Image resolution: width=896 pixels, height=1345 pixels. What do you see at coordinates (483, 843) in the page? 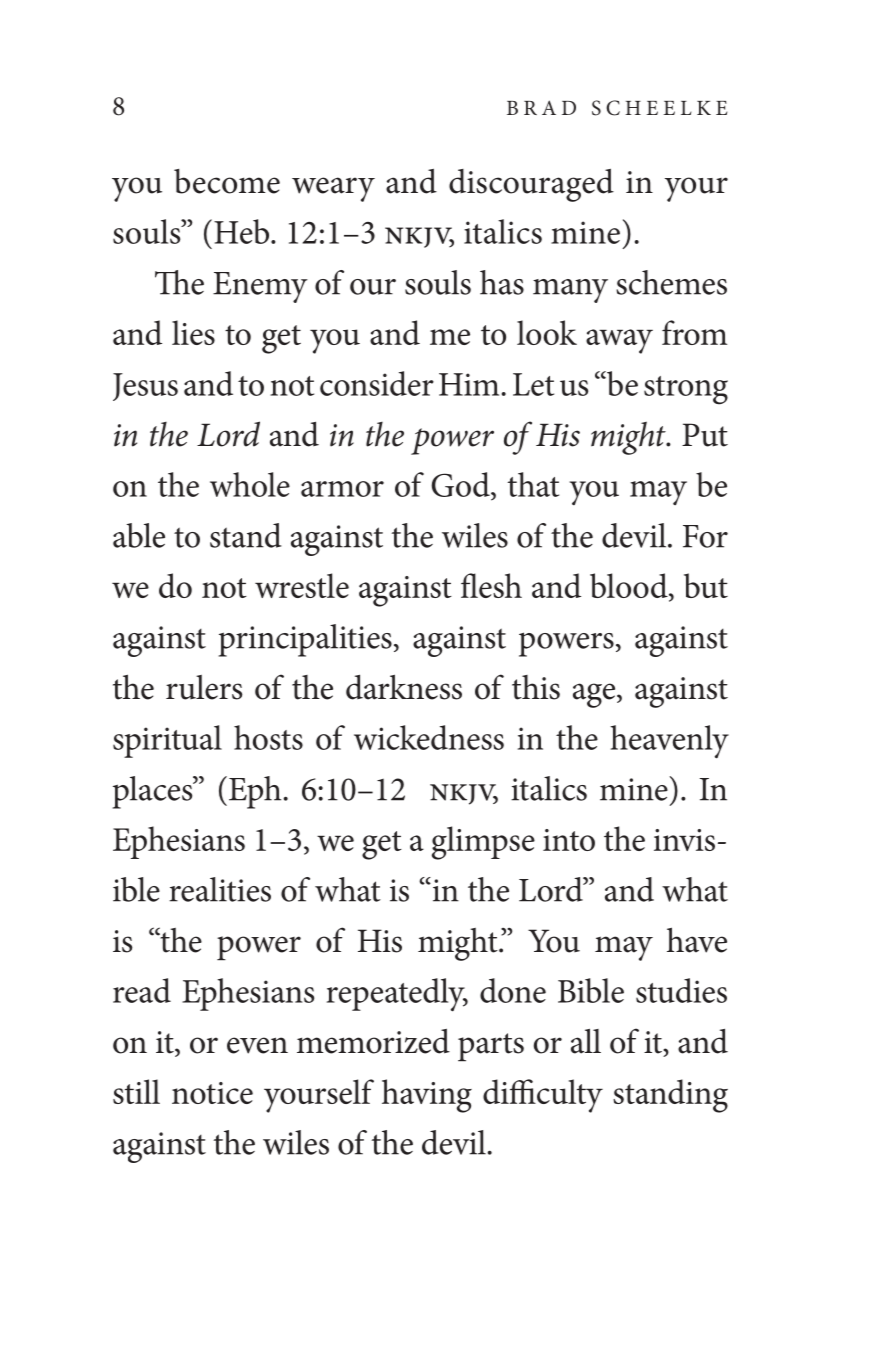
I see `glimpse` at bounding box center [483, 843].
